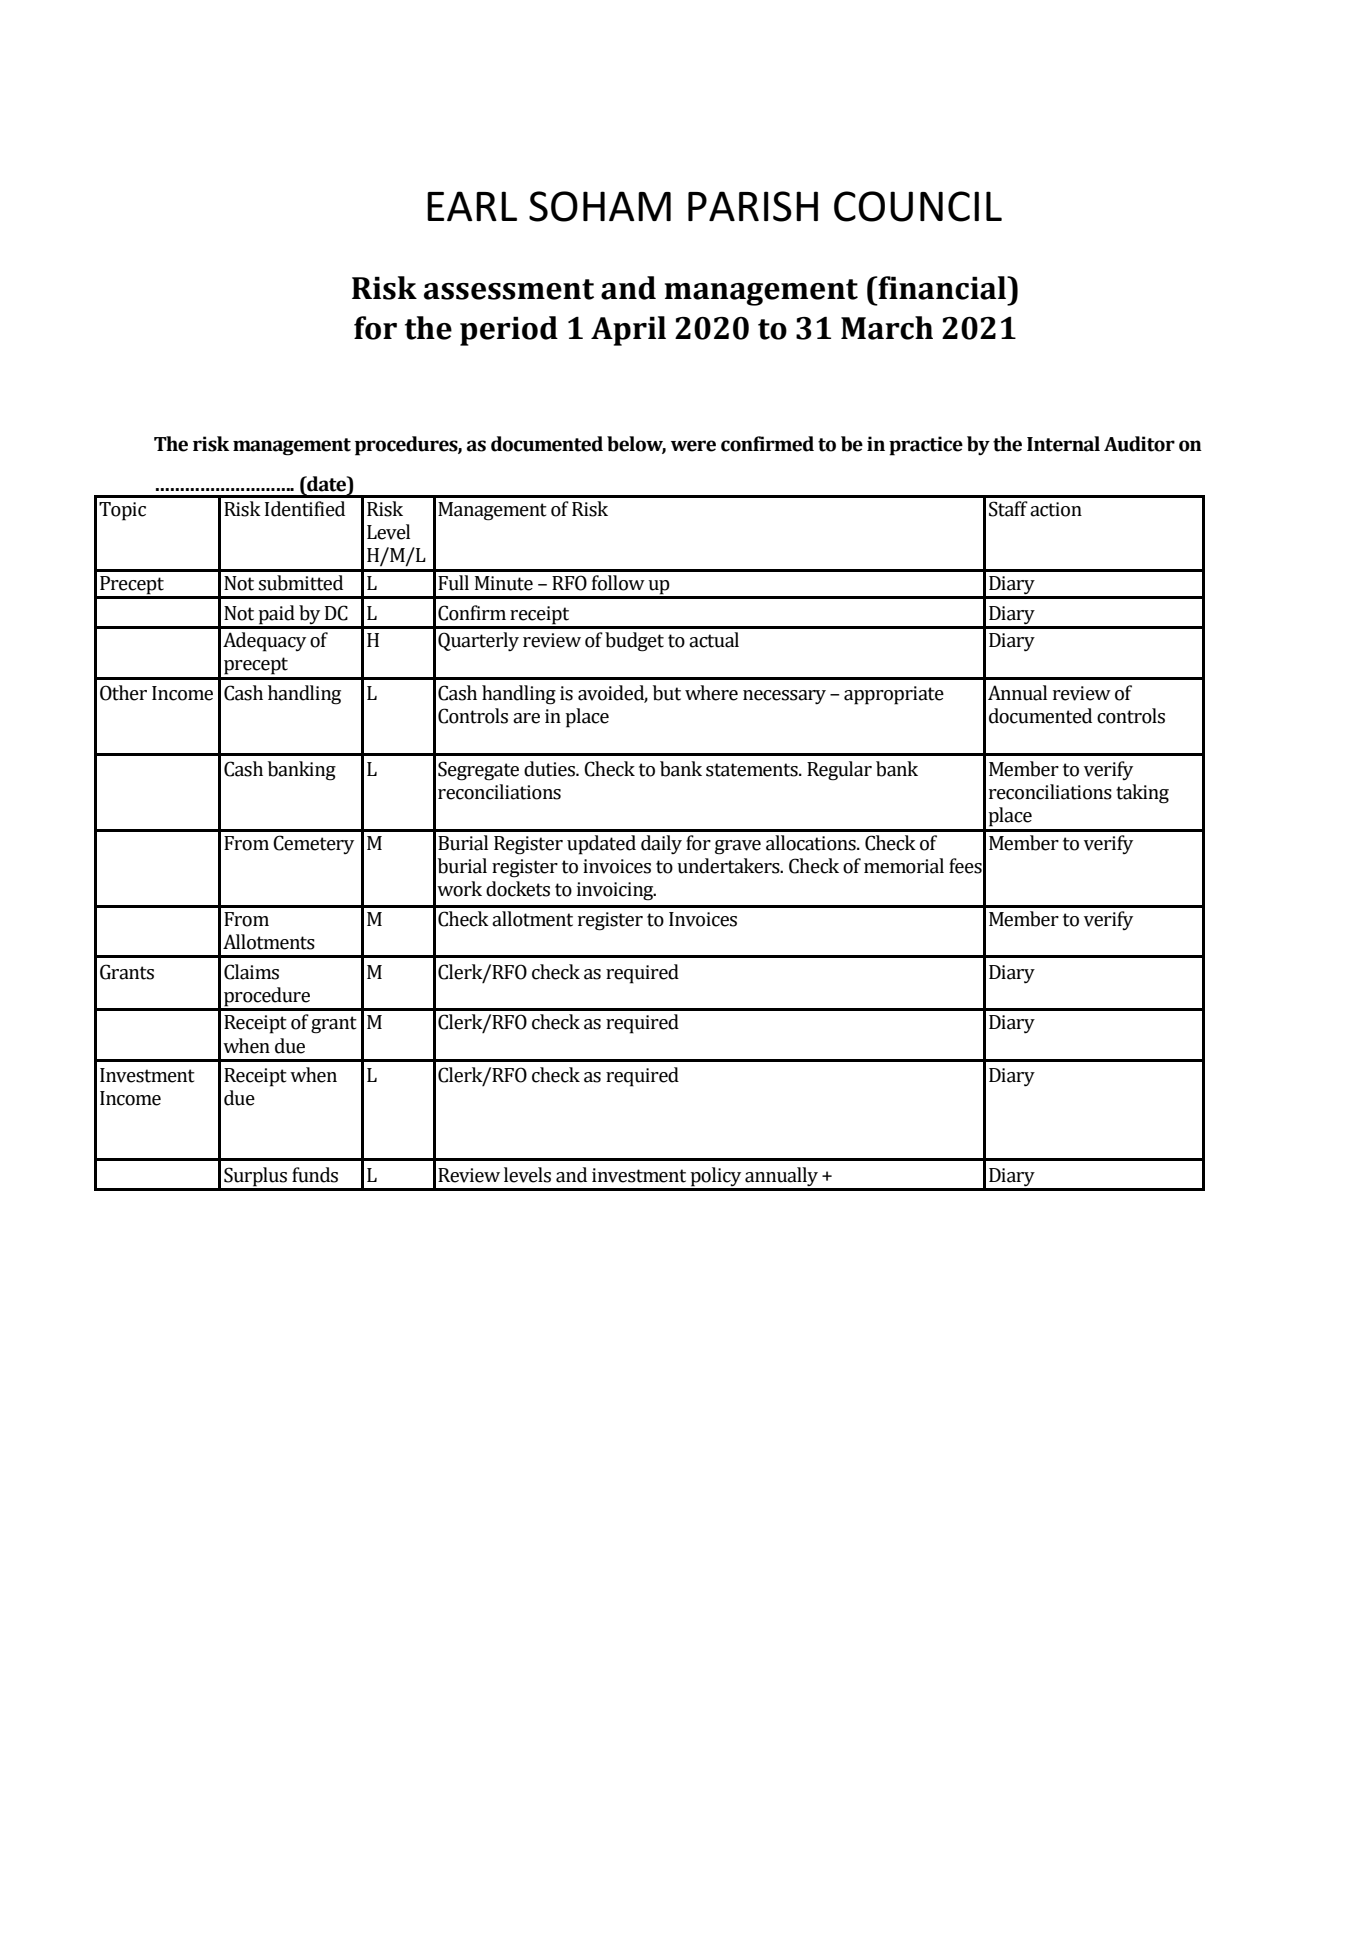  What do you see at coordinates (600, 206) in the page?
I see `SOHAM` at bounding box center [600, 206].
